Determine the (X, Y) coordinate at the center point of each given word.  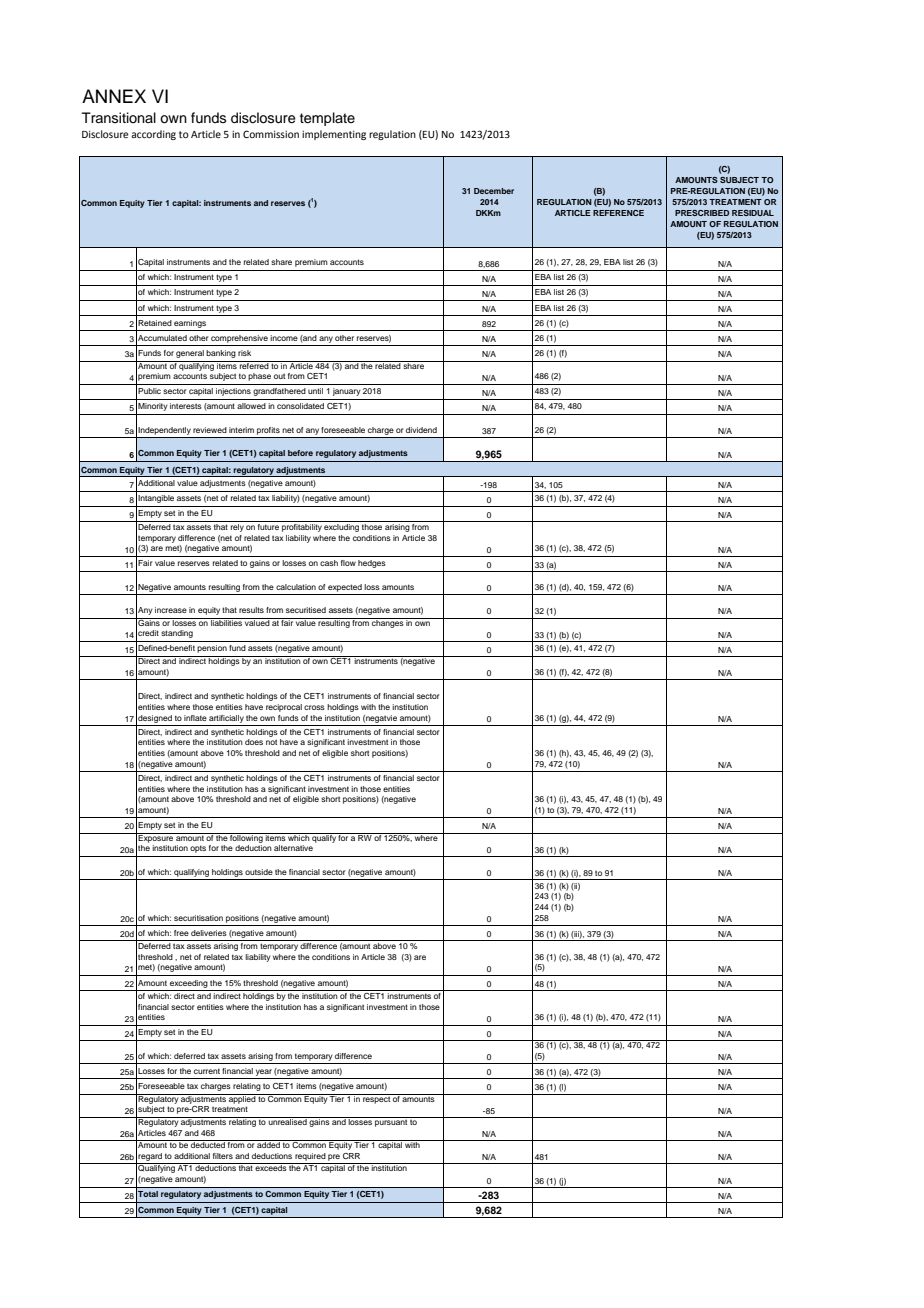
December (494, 191)
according (153, 135)
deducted (208, 1144)
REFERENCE (618, 213)
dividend (421, 430)
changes (387, 623)
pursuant (391, 1122)
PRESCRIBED (702, 213)
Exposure (156, 838)
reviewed (210, 430)
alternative (293, 848)
